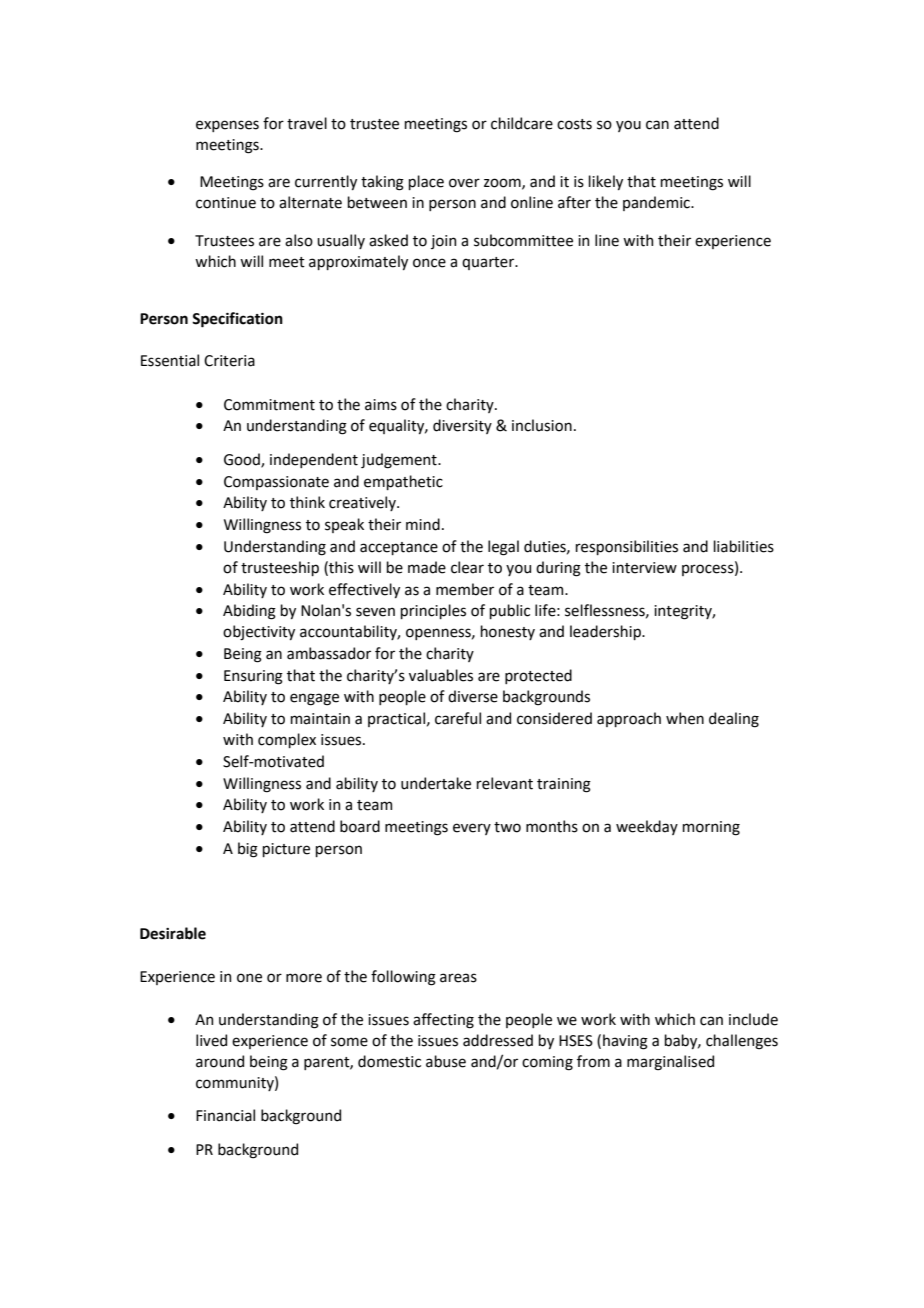 The image size is (924, 1308). What do you see at coordinates (433, 611) in the image?
I see `principles` at bounding box center [433, 611].
